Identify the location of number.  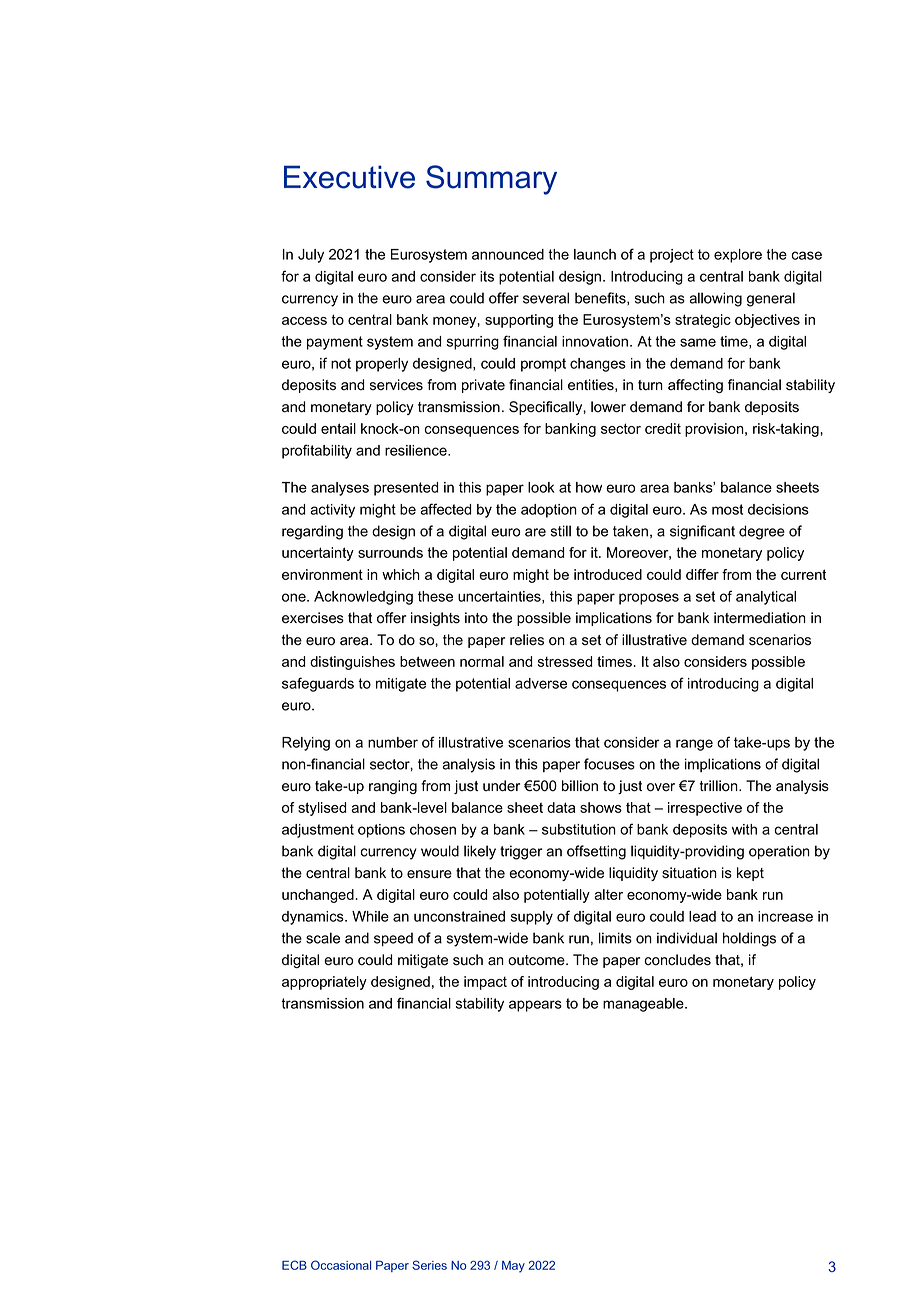
(393, 742).
